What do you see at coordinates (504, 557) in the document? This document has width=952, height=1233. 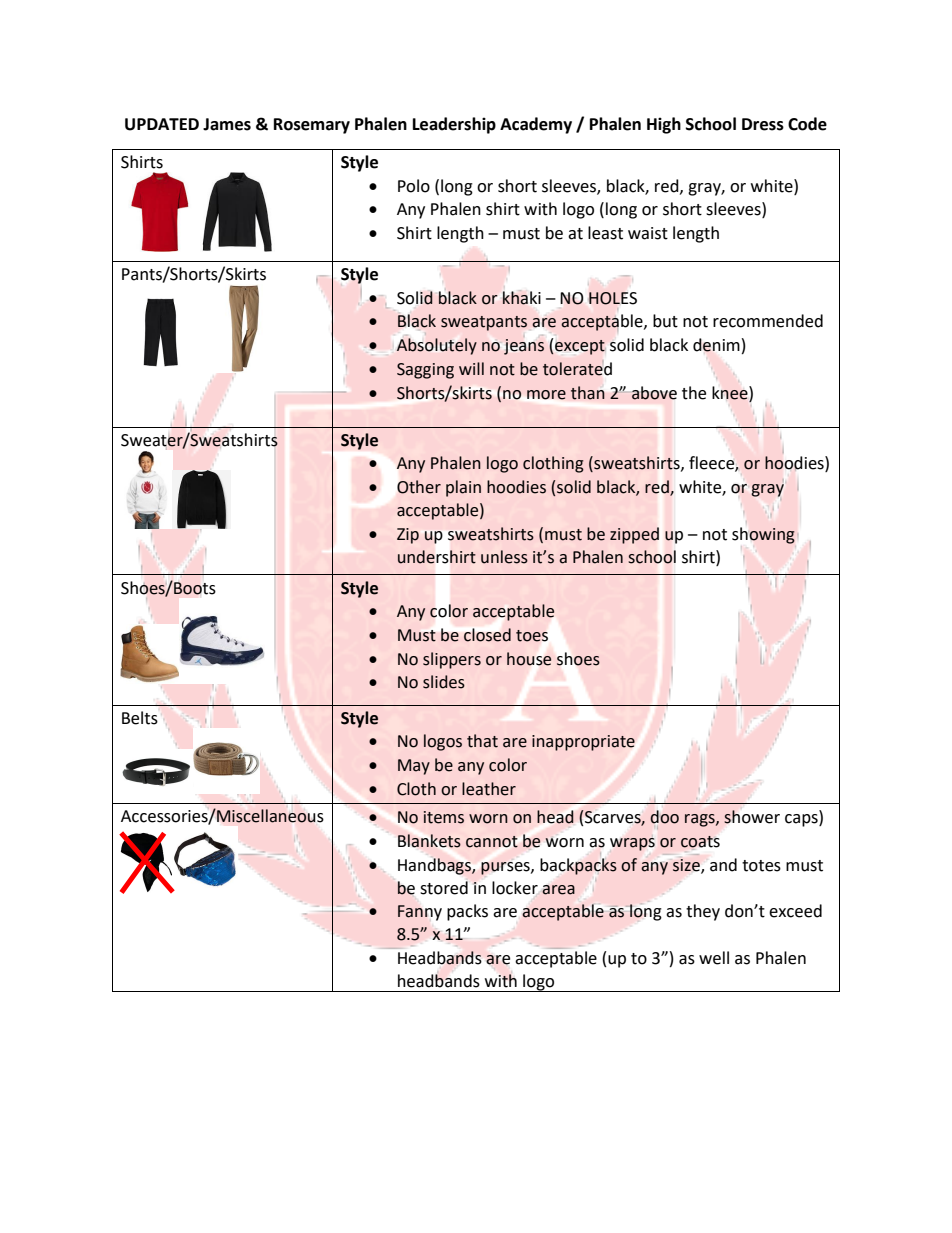 I see `unless` at bounding box center [504, 557].
